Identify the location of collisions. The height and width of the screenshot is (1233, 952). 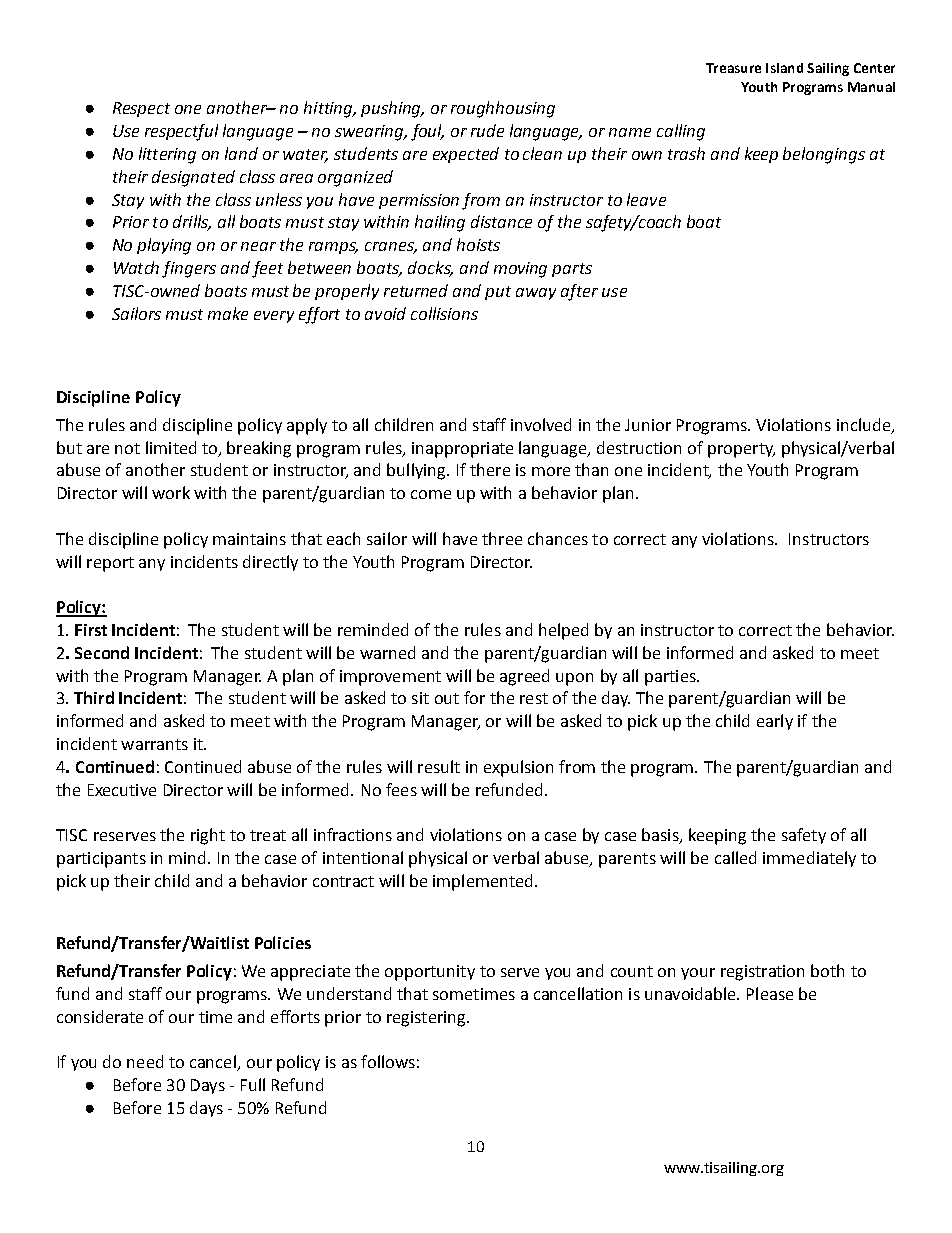
(444, 313).
